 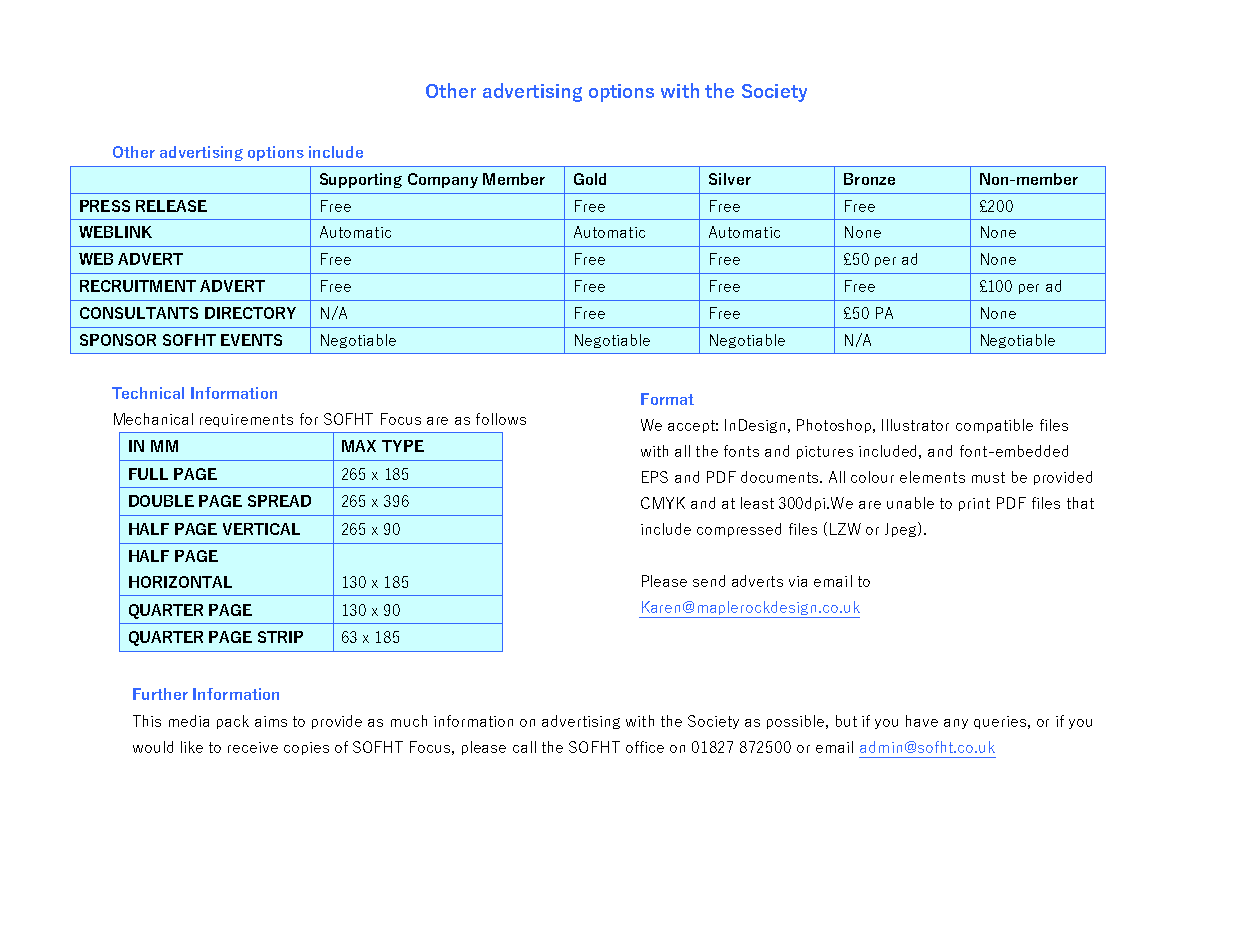 I want to click on must, so click(x=988, y=477).
